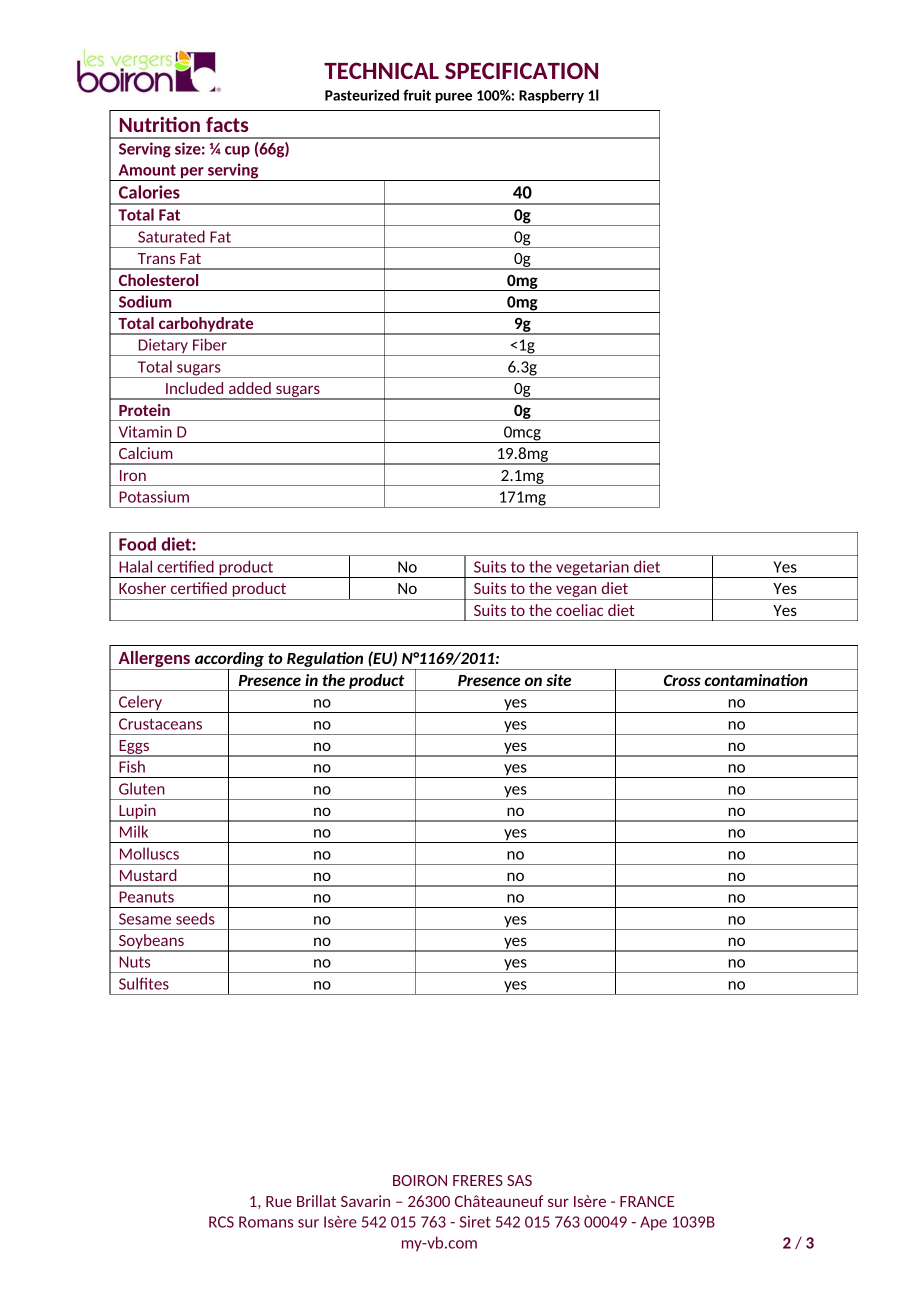 This screenshot has width=924, height=1308. What do you see at coordinates (576, 592) in the screenshot?
I see `vegan` at bounding box center [576, 592].
